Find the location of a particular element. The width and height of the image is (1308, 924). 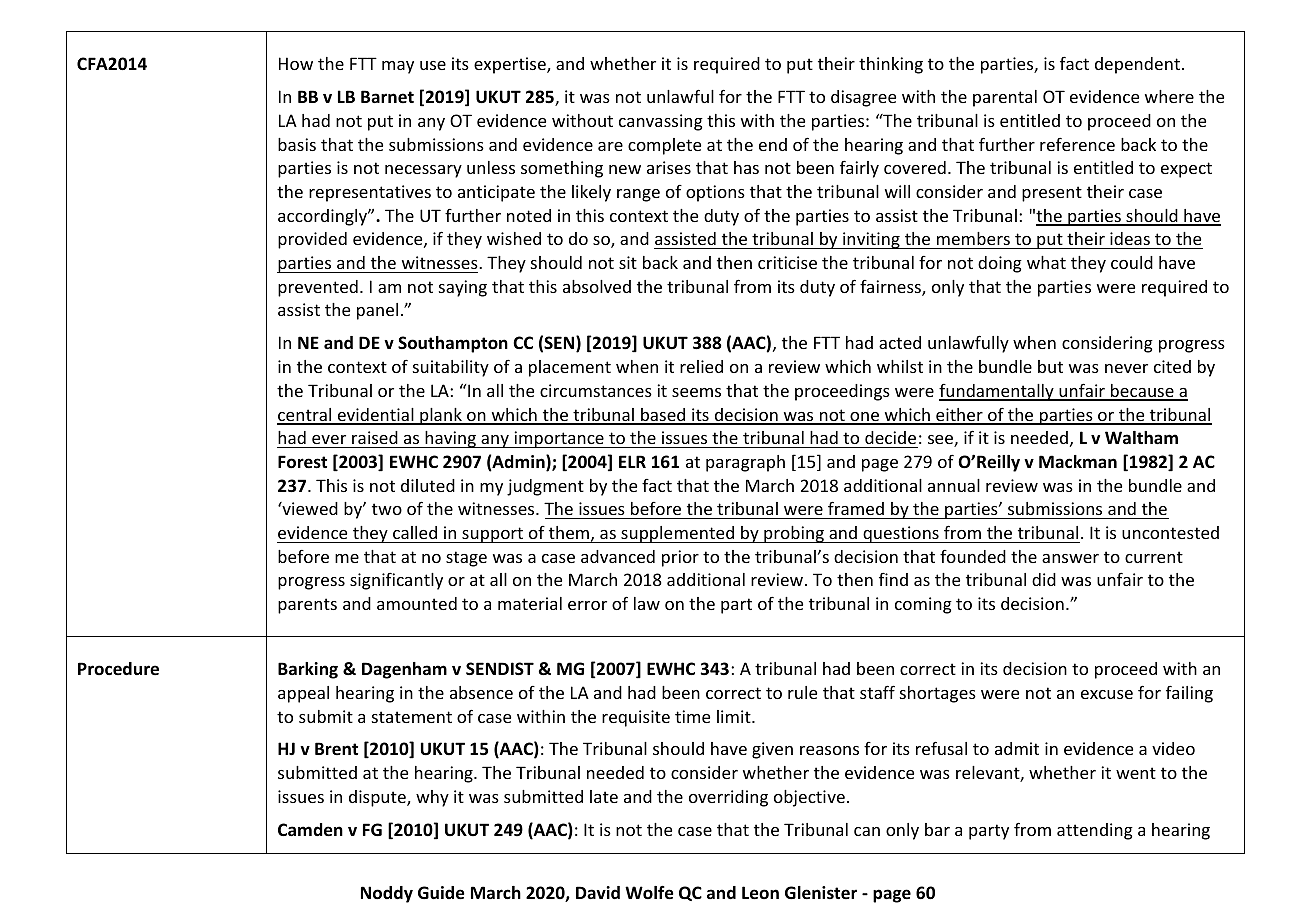

time is located at coordinates (692, 716).
